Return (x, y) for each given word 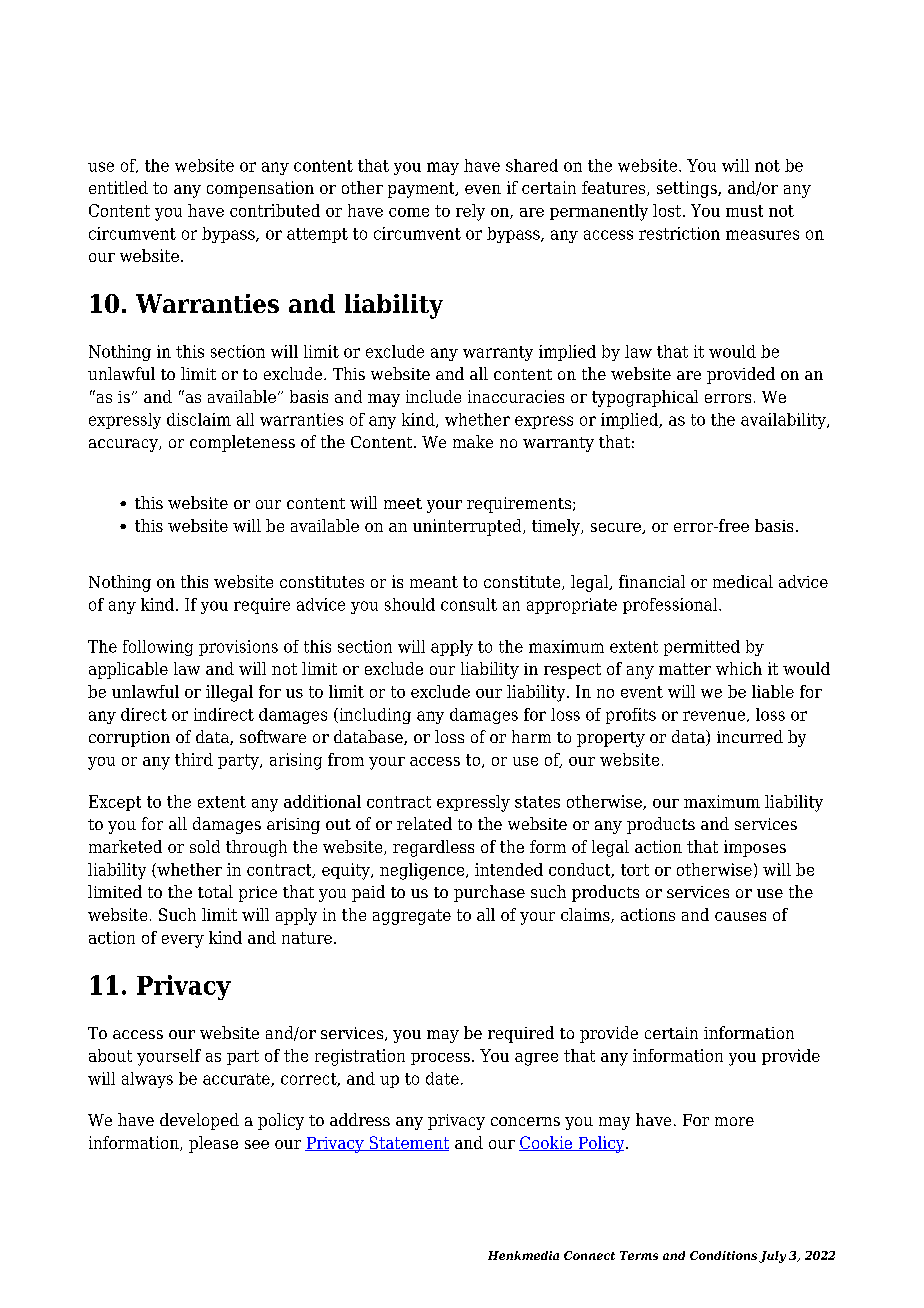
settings (688, 189)
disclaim (199, 419)
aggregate (412, 917)
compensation (260, 189)
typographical (645, 398)
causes (740, 916)
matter (685, 669)
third (194, 759)
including (374, 716)
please (213, 1144)
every (183, 941)
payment (422, 190)
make (473, 441)
